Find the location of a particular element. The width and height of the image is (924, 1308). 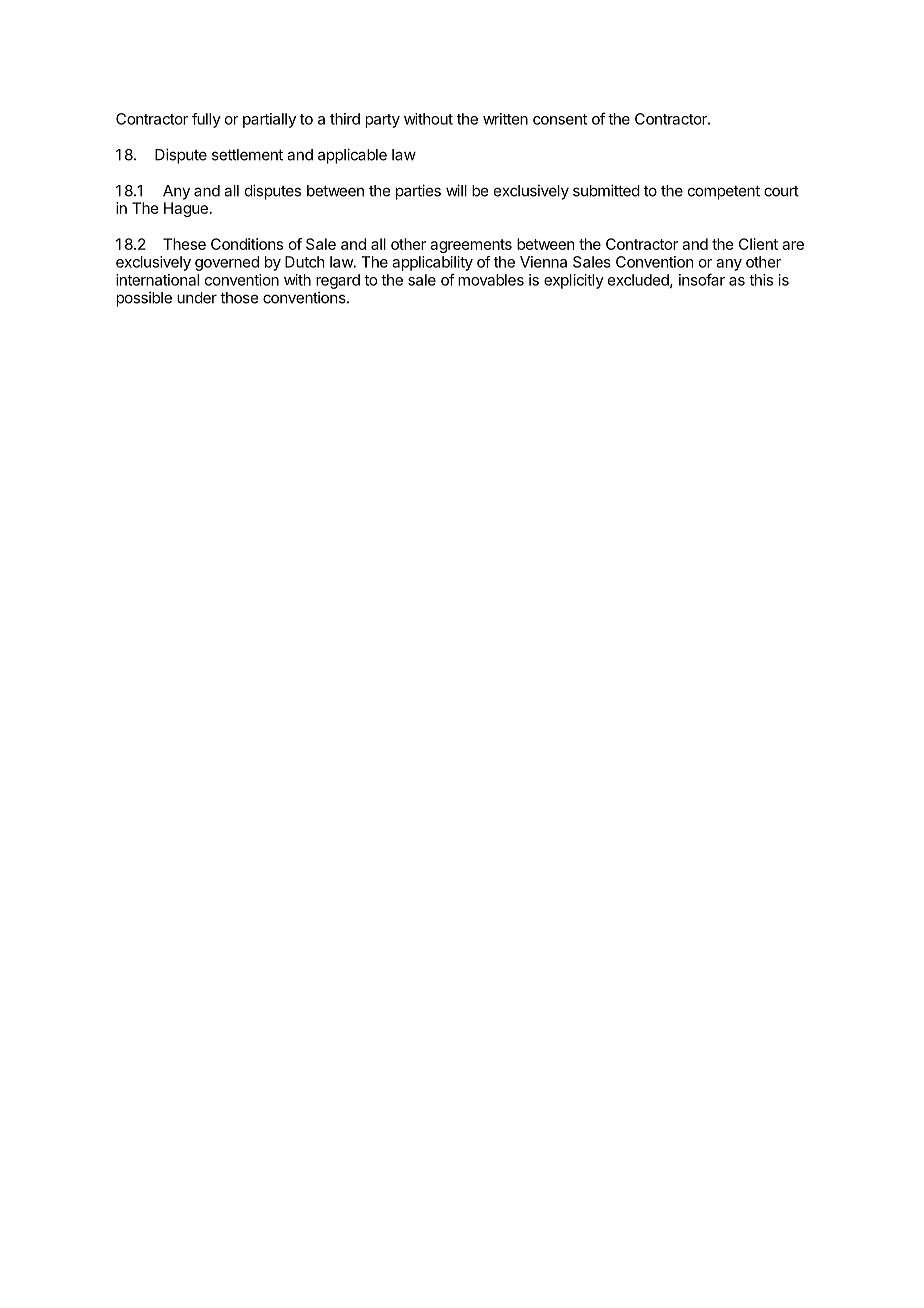

fully is located at coordinates (206, 120).
